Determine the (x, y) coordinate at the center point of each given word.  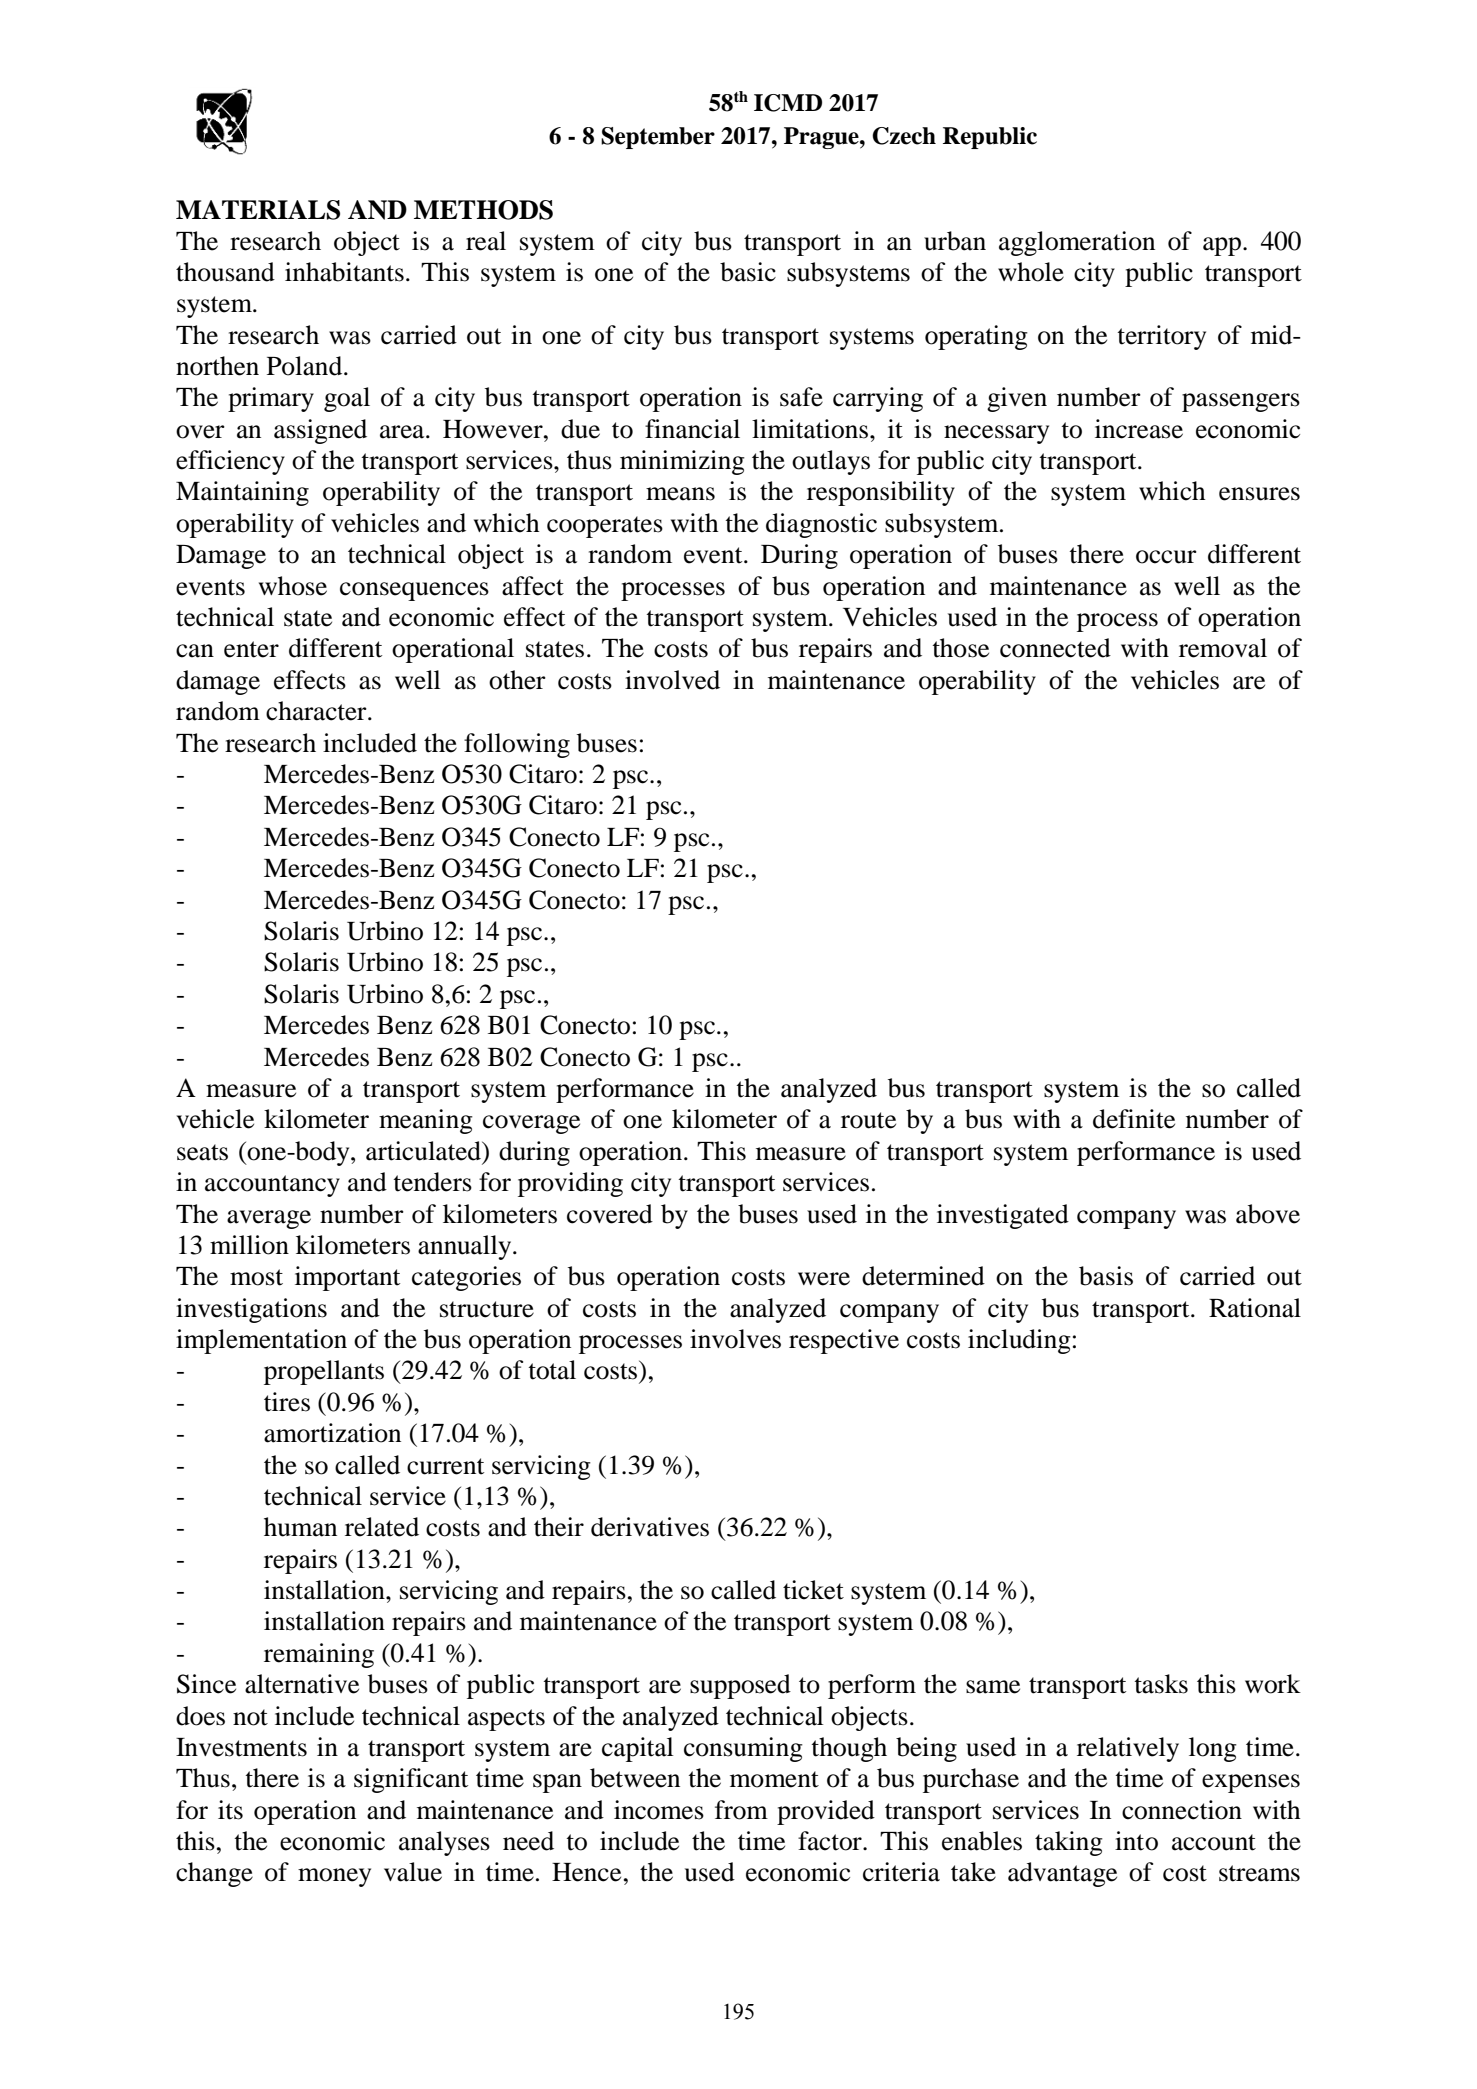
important (347, 1278)
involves (735, 1339)
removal (1223, 648)
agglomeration (1077, 243)
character (317, 711)
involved (672, 680)
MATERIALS (258, 210)
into (1136, 1841)
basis (1106, 1276)
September (658, 138)
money (334, 1877)
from (741, 1810)
